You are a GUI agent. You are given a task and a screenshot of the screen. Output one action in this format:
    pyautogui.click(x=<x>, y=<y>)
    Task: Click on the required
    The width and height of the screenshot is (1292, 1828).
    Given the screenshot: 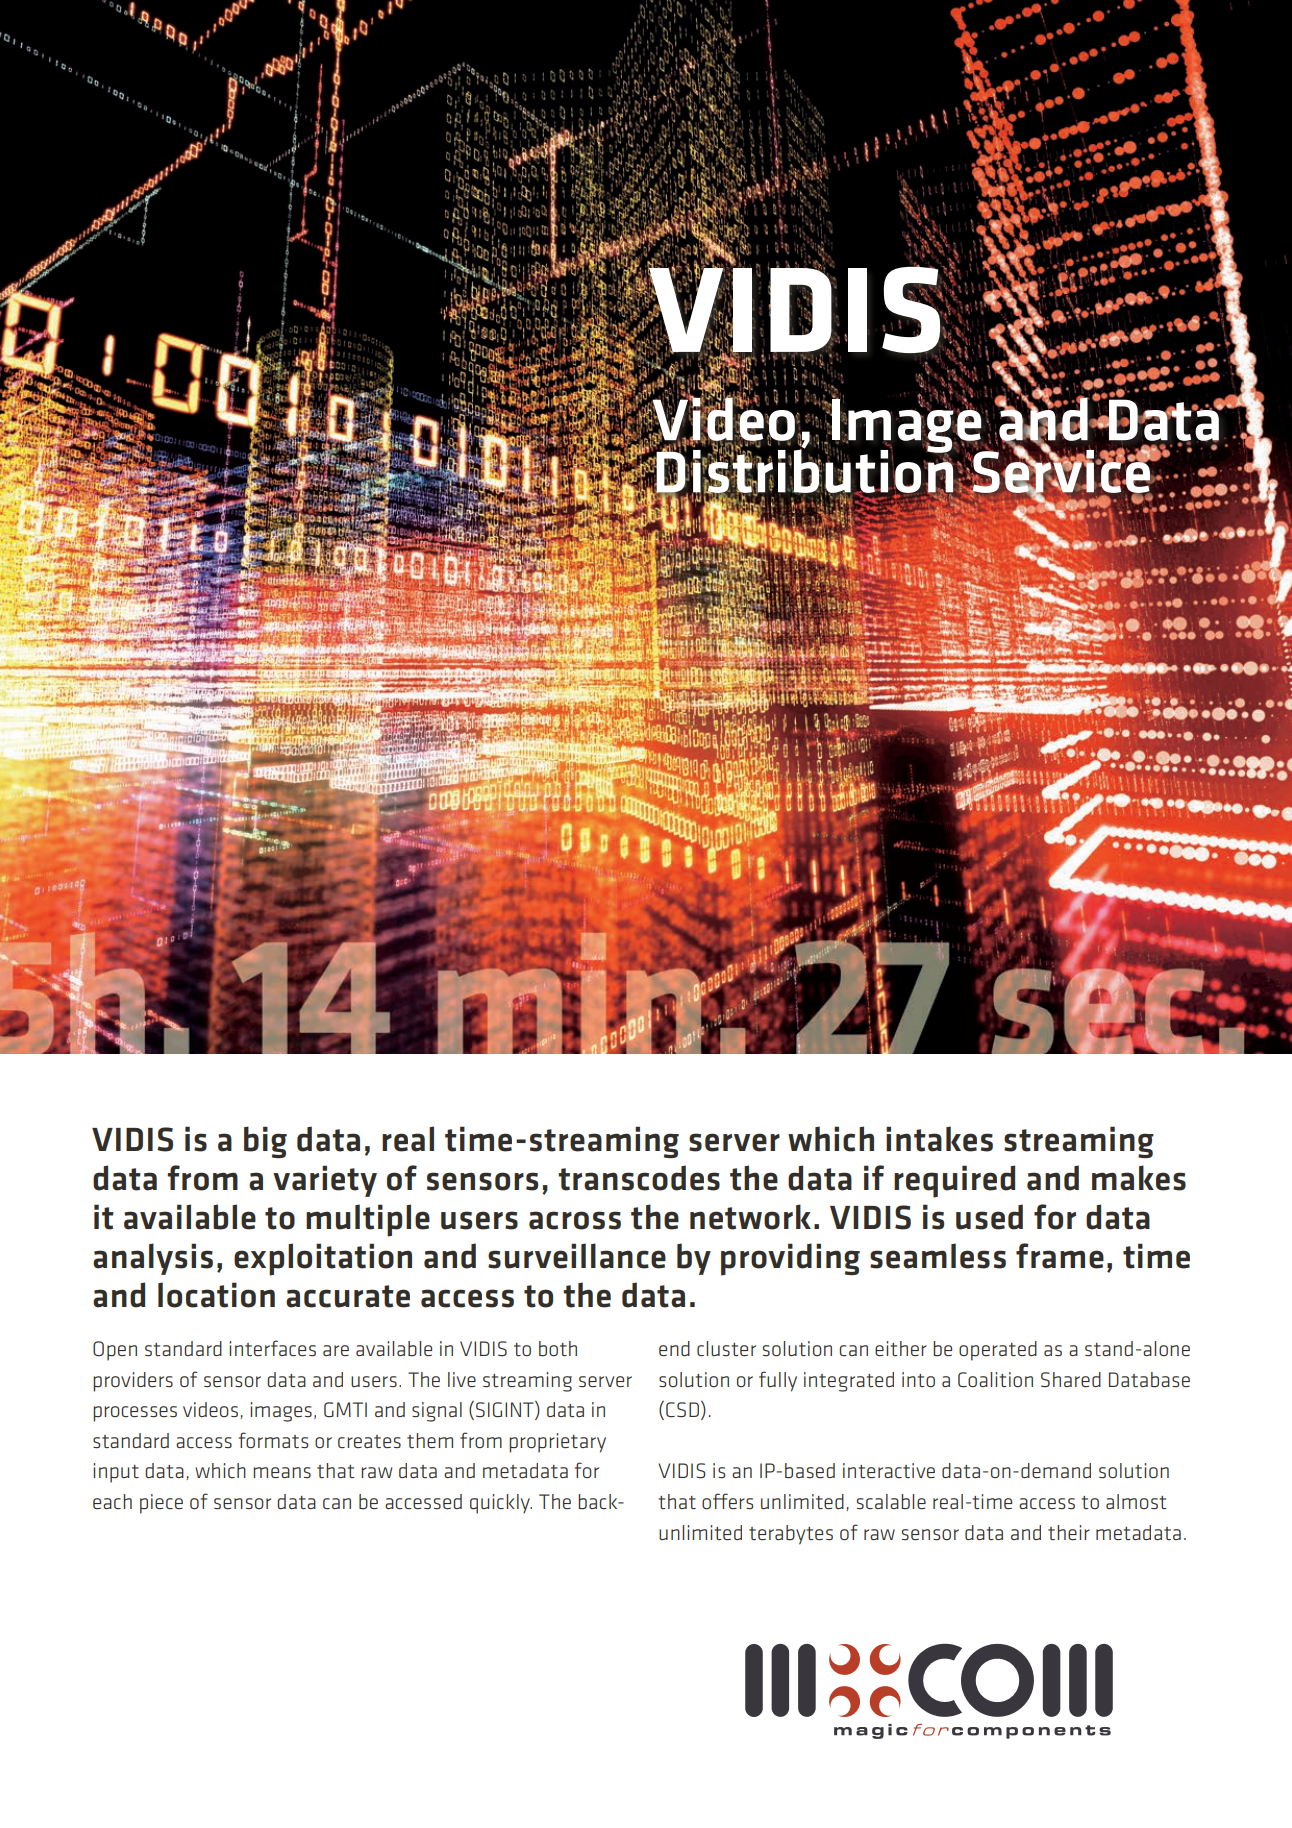 What is the action you would take?
    pyautogui.click(x=954, y=1181)
